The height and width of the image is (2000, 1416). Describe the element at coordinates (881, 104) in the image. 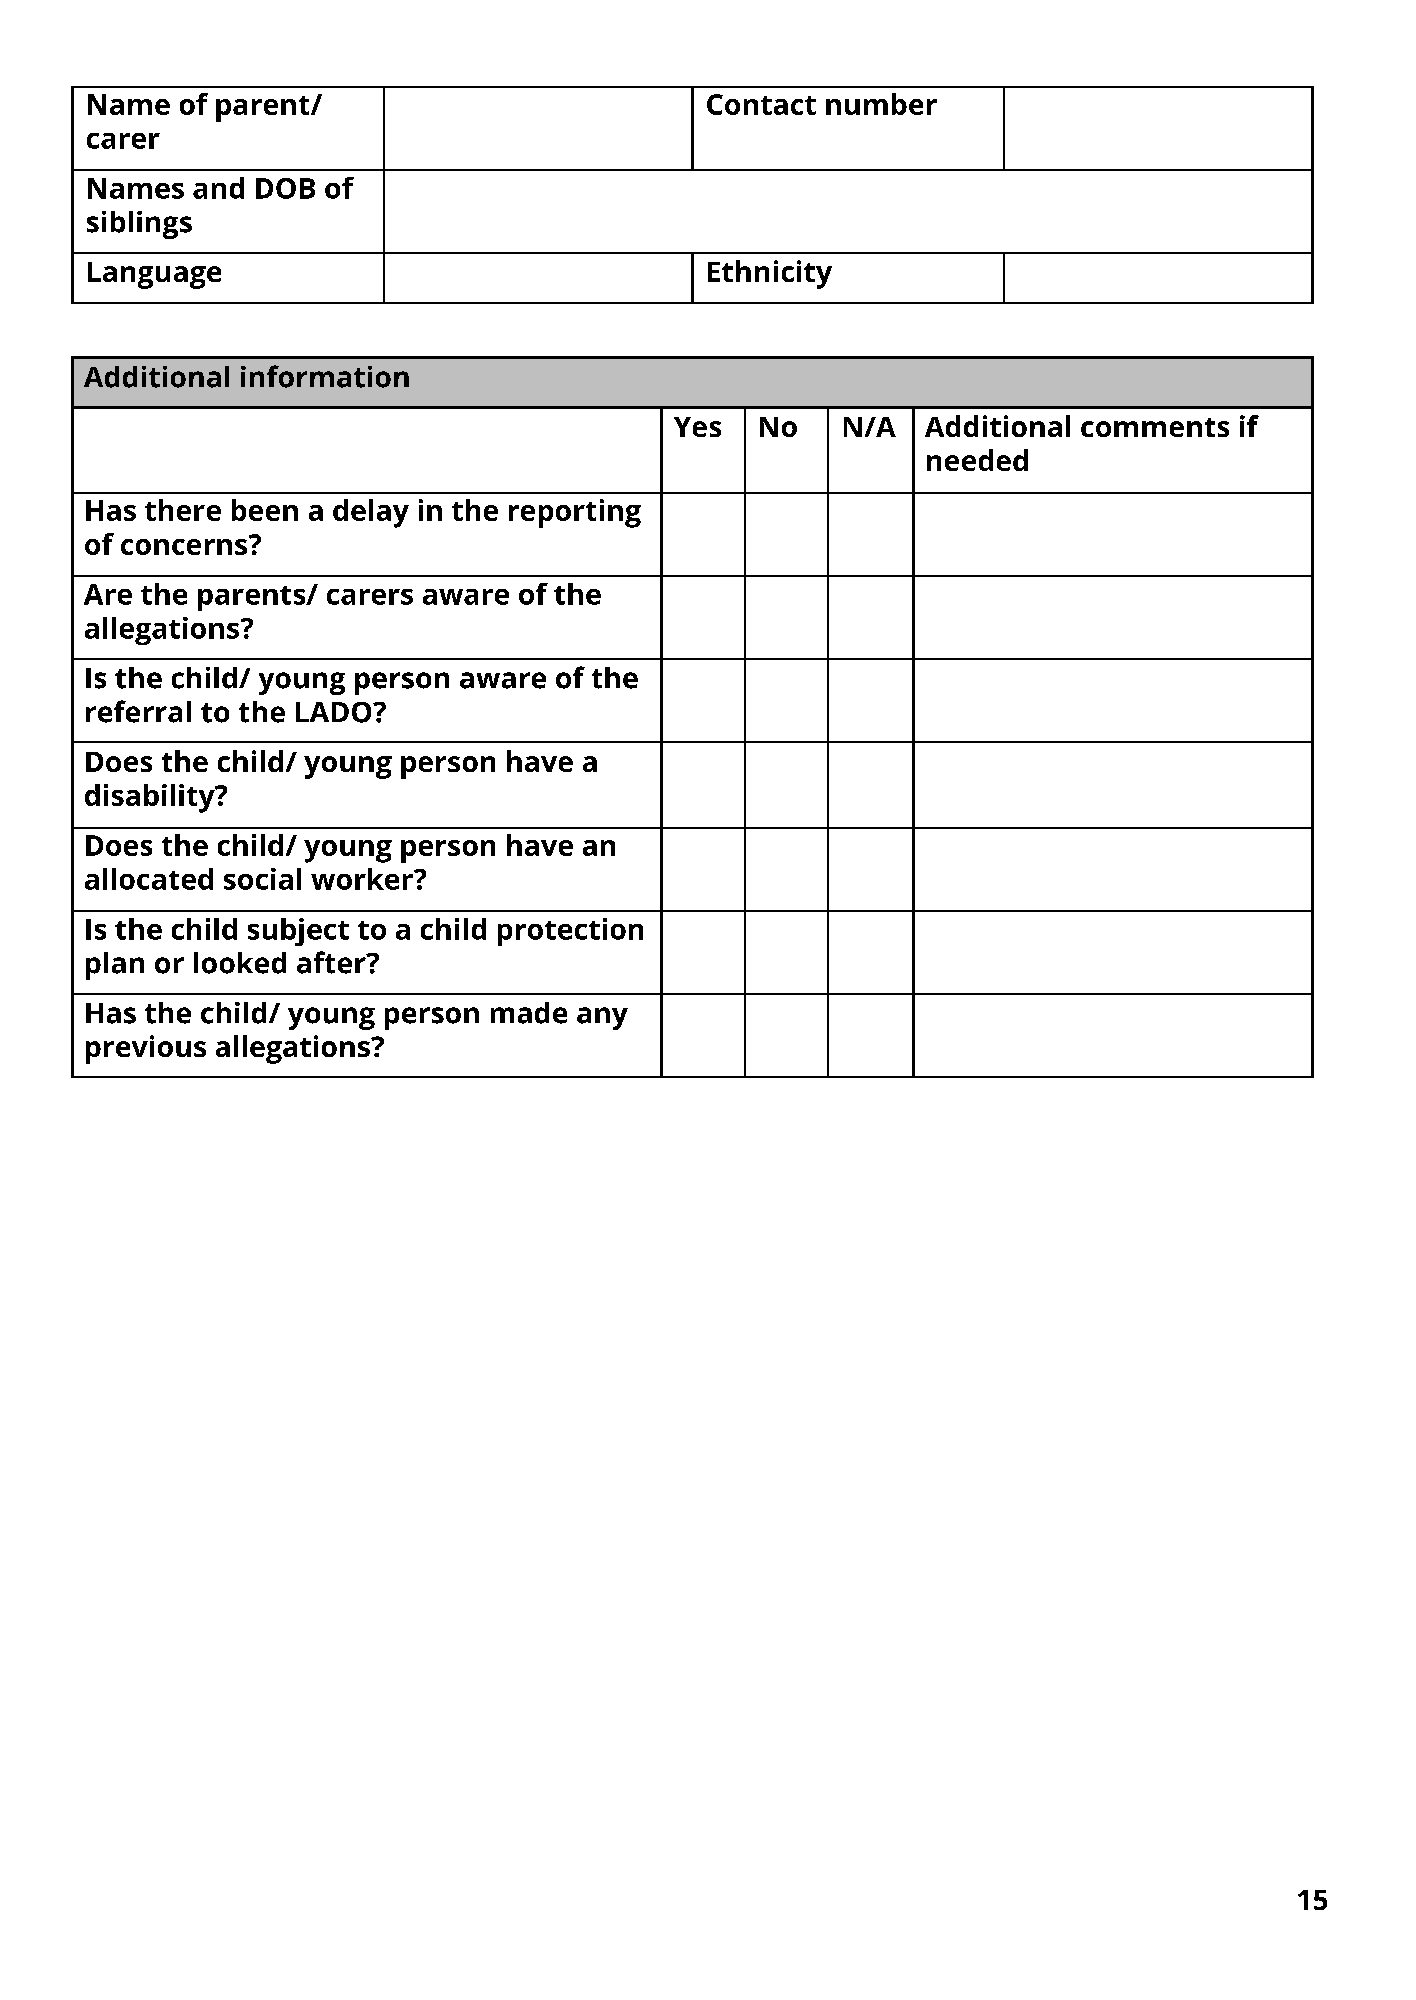

I see `number` at that location.
